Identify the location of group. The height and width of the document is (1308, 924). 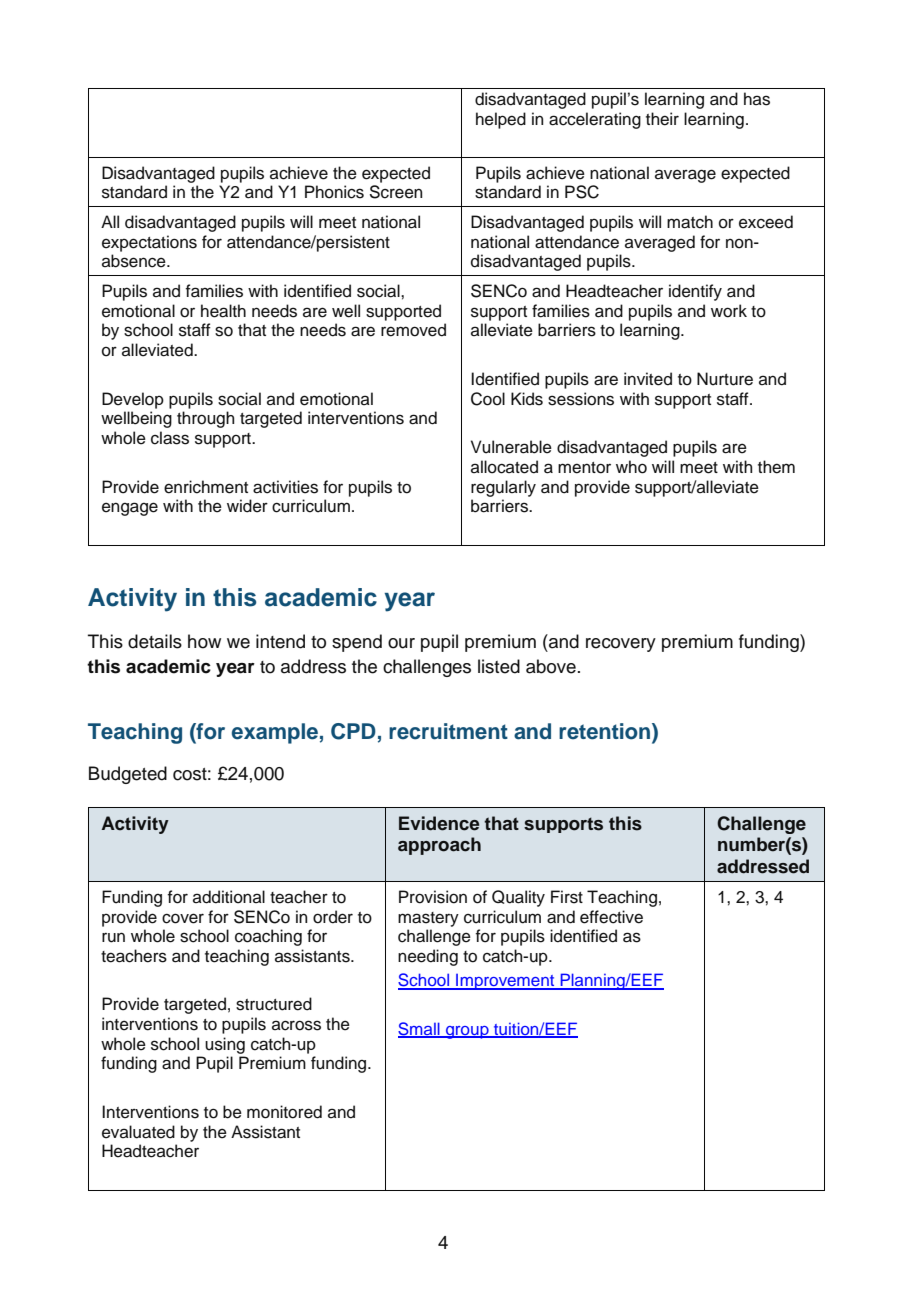
(467, 1032).
